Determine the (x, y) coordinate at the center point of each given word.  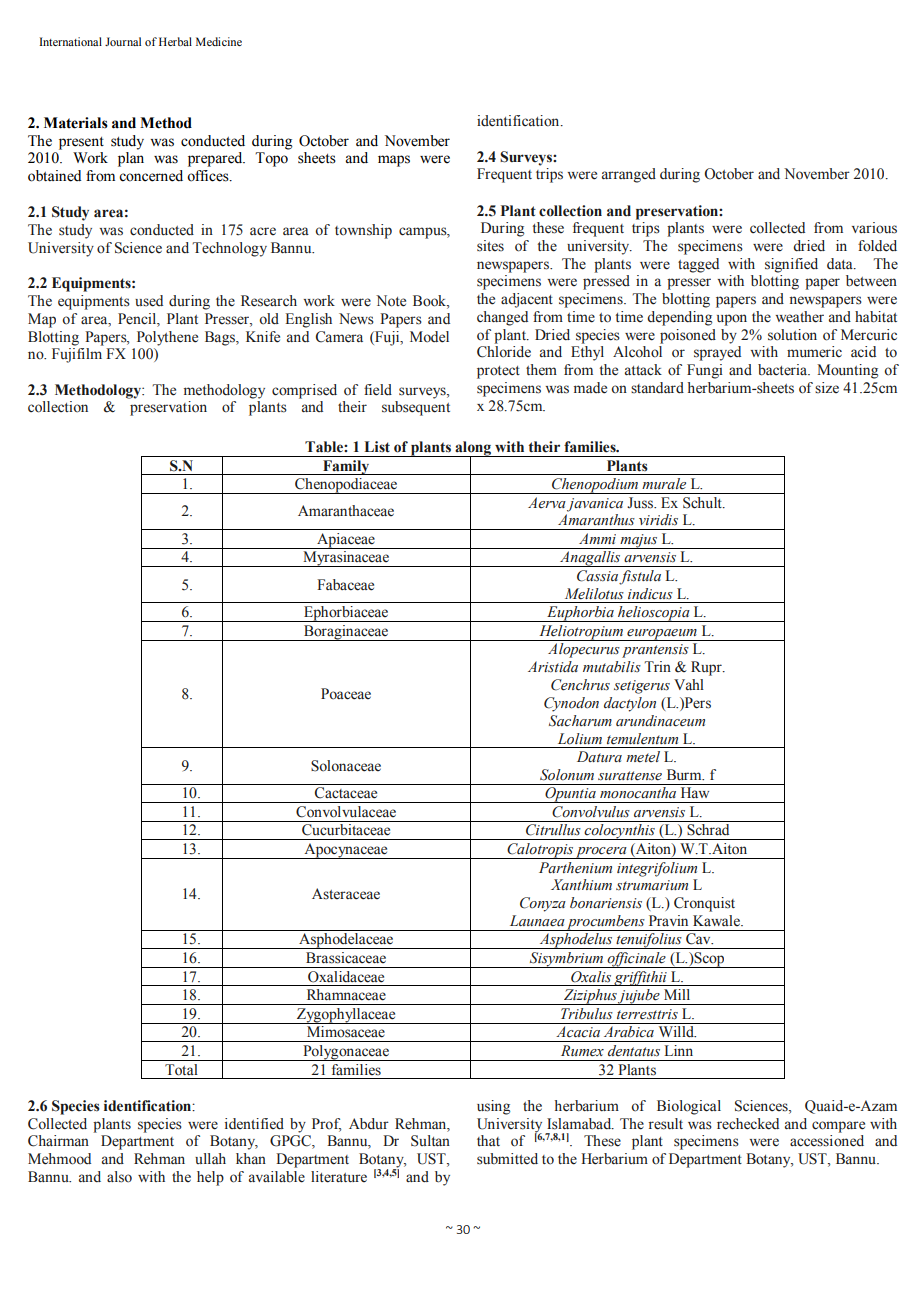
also (119, 1177)
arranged (629, 175)
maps (394, 161)
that (488, 1140)
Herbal (175, 41)
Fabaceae (345, 585)
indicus (650, 594)
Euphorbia (580, 614)
